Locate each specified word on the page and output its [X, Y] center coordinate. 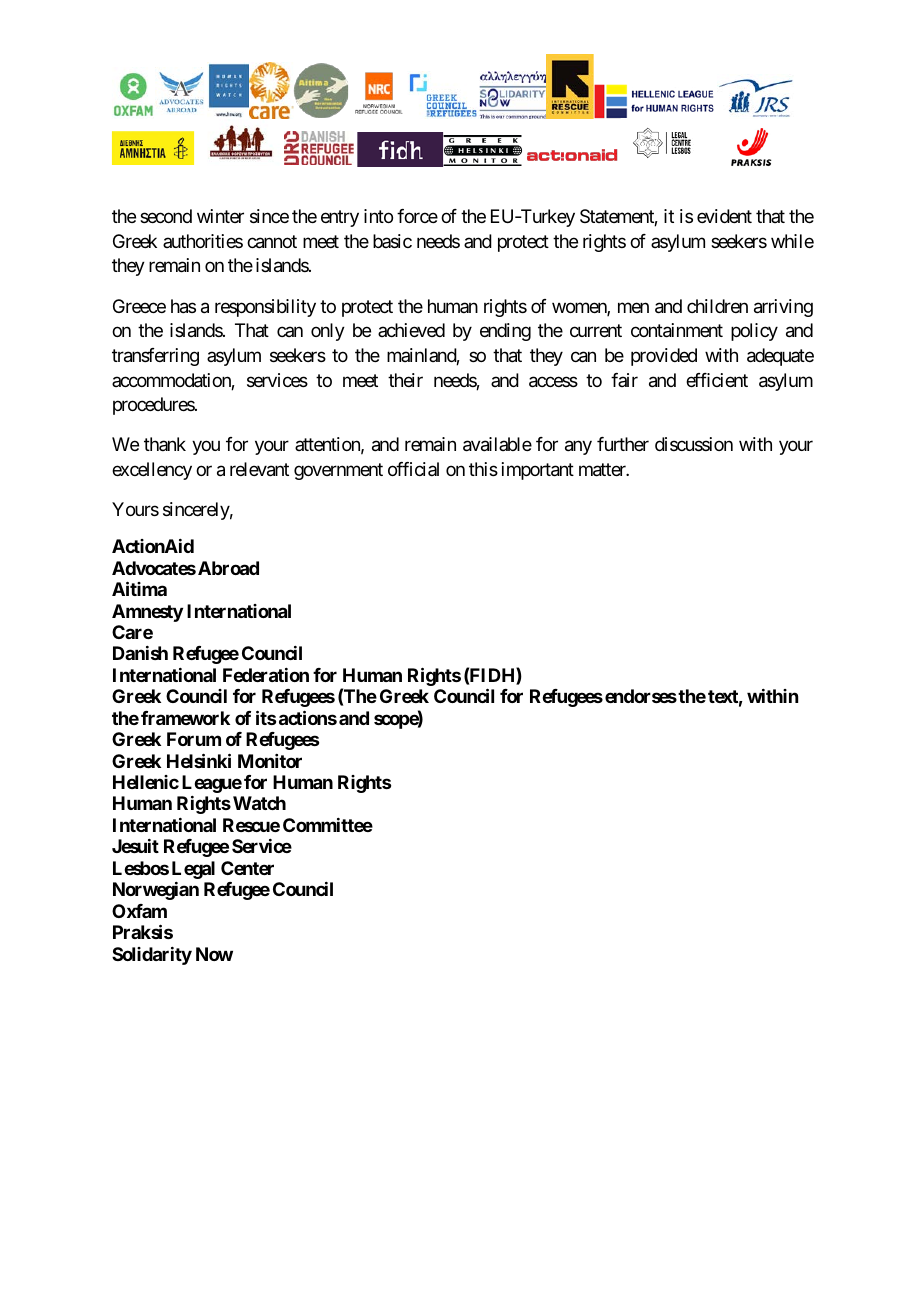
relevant [259, 469]
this [483, 469]
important [538, 471]
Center [247, 868]
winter [220, 216]
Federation [266, 675]
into [378, 216]
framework [185, 718]
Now [214, 954]
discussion [694, 444]
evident [724, 216]
